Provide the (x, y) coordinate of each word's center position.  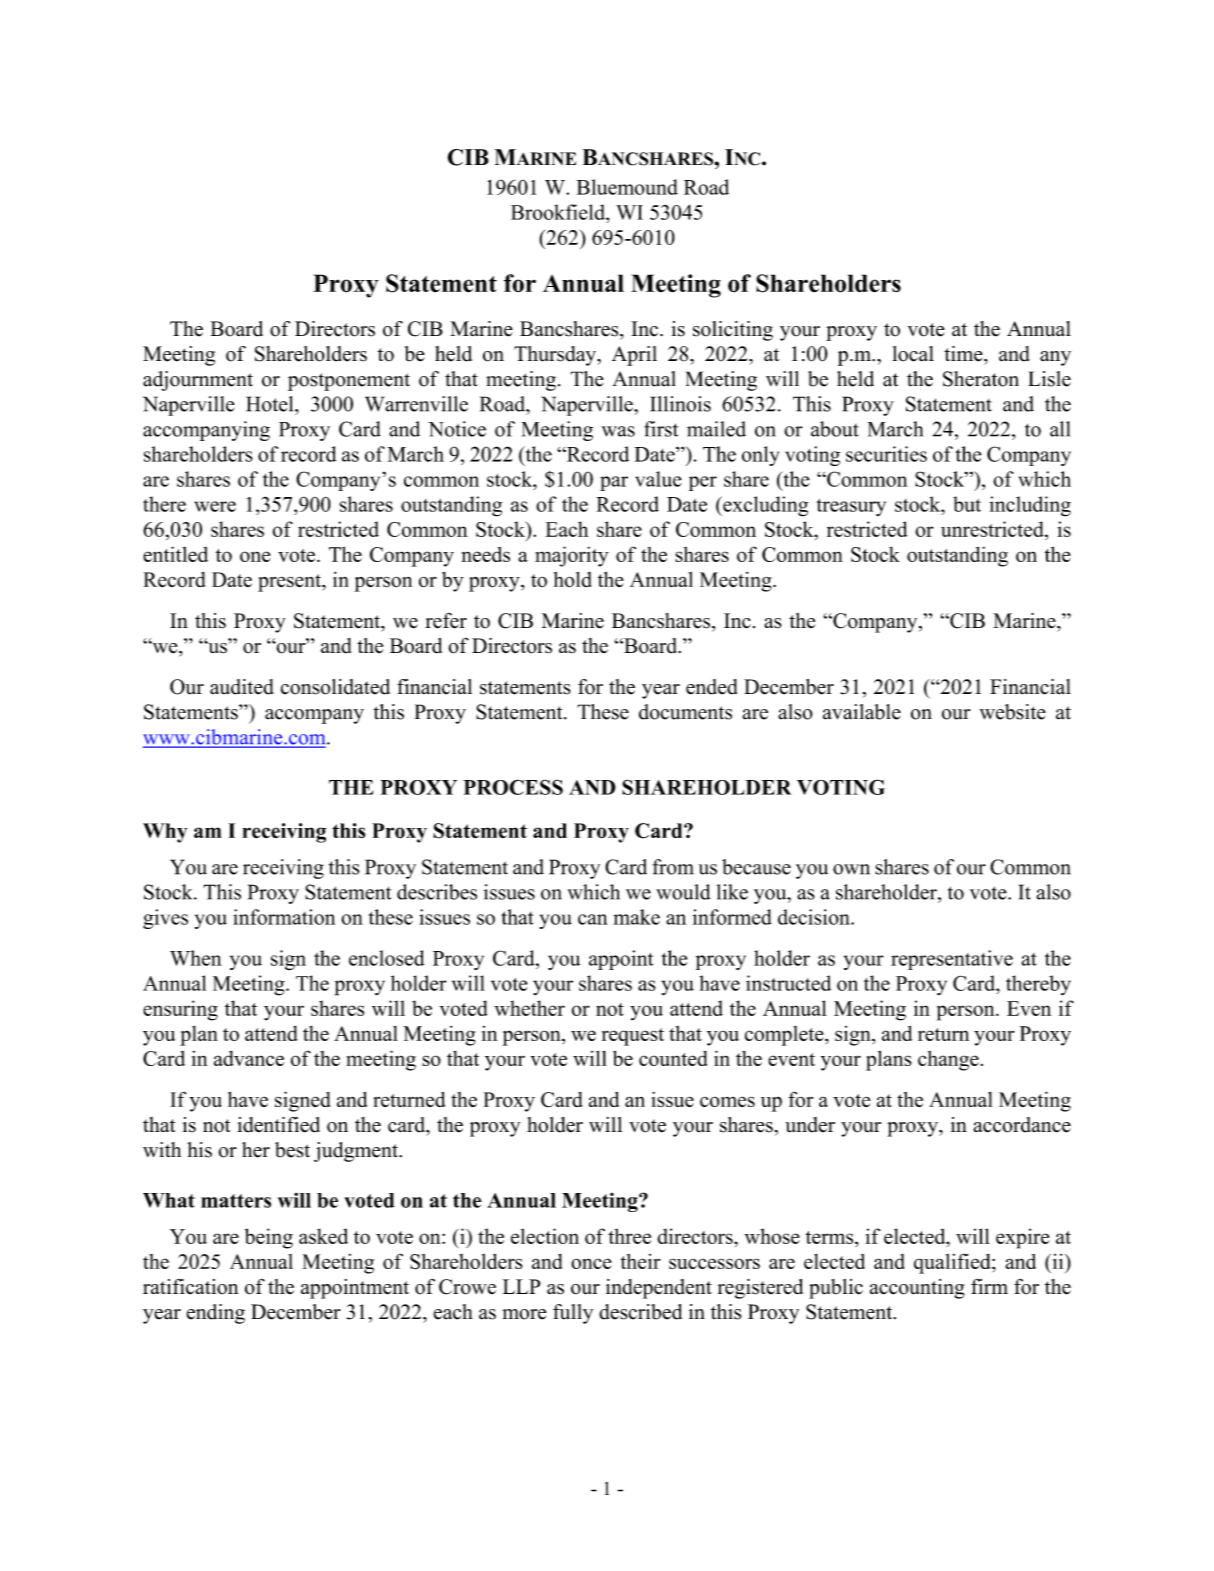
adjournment (198, 381)
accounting (917, 1289)
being (269, 1238)
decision (815, 917)
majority (572, 556)
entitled (175, 554)
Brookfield (559, 212)
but (967, 504)
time (964, 354)
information (284, 917)
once (591, 1263)
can (593, 919)
